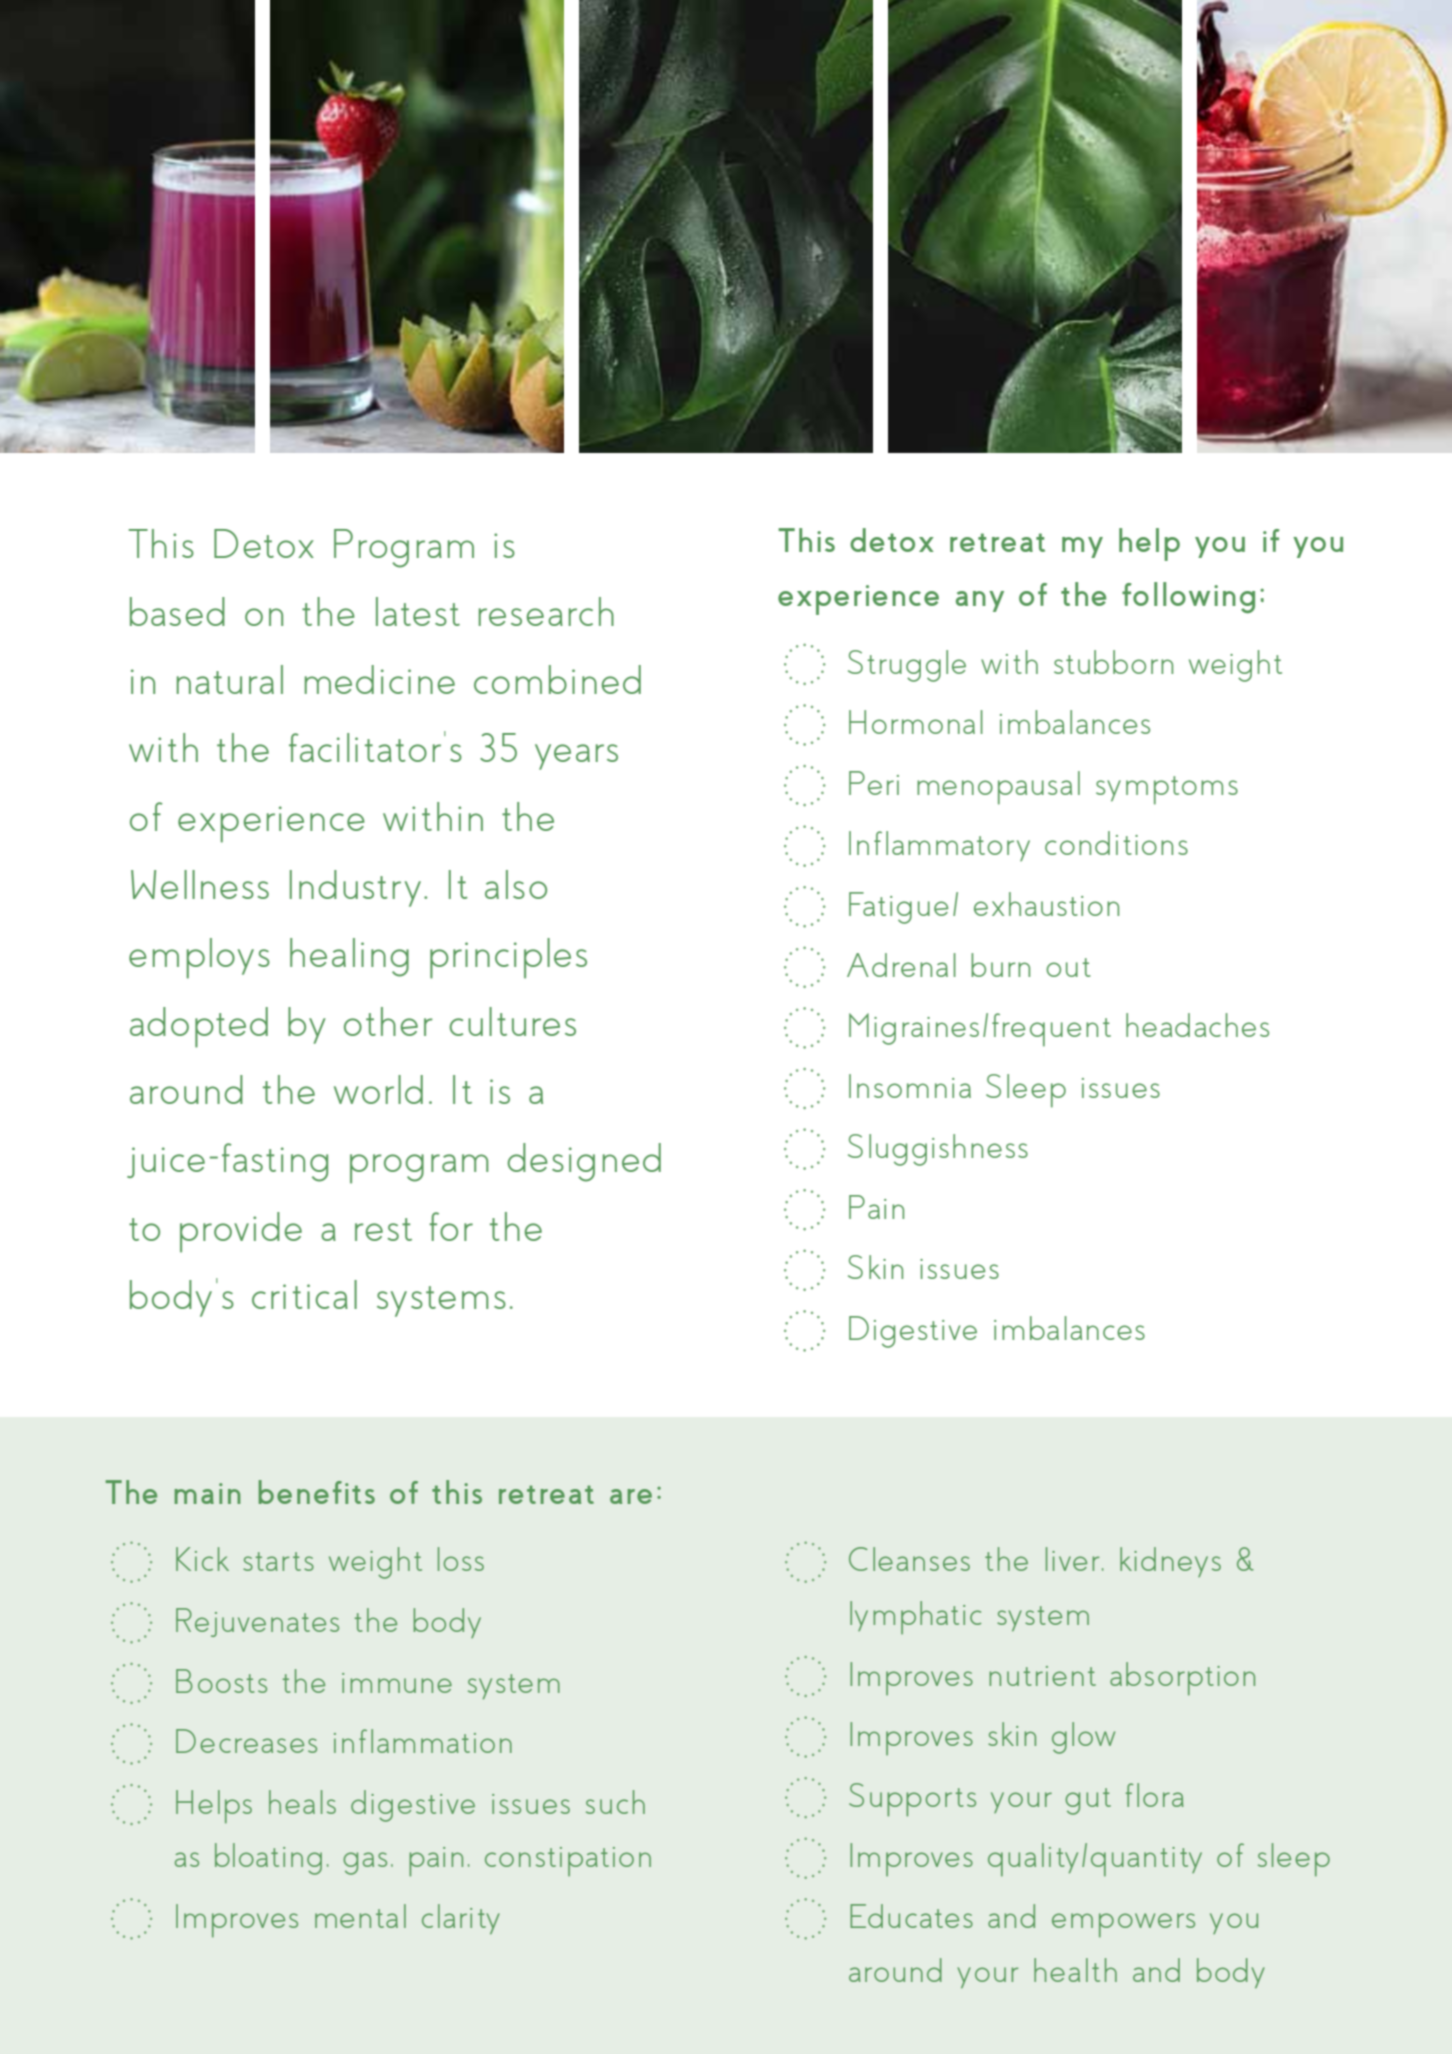 This image has width=1452, height=2054. Describe the element at coordinates (557, 679) in the image. I see `combined` at that location.
